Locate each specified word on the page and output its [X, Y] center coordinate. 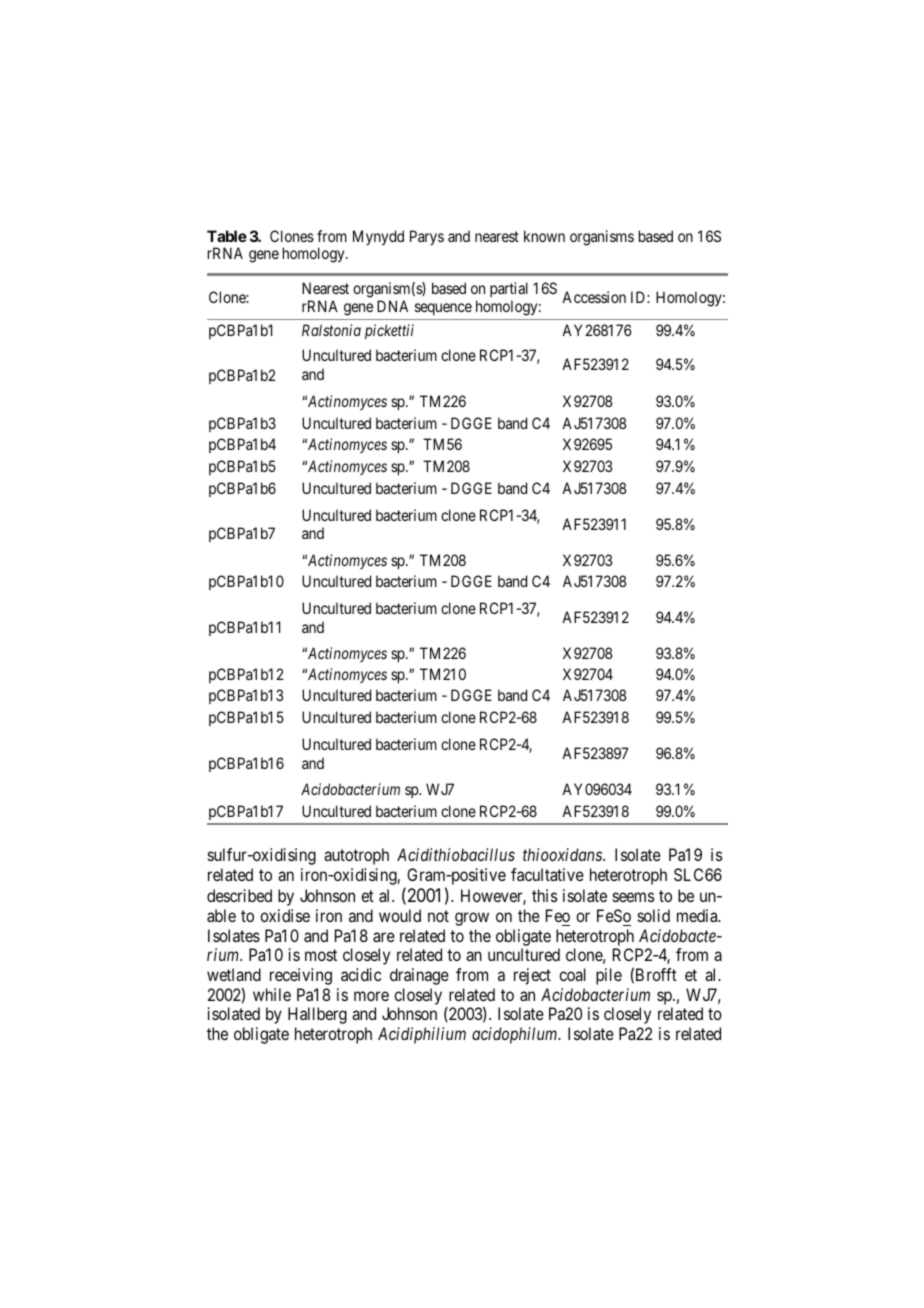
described [239, 895]
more [371, 996]
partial [509, 289]
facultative [547, 874]
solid [654, 915]
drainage [419, 976]
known [544, 236]
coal [572, 974]
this [544, 895]
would [400, 915]
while [272, 994]
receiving [301, 976]
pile [609, 976]
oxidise [285, 915]
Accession [594, 297]
